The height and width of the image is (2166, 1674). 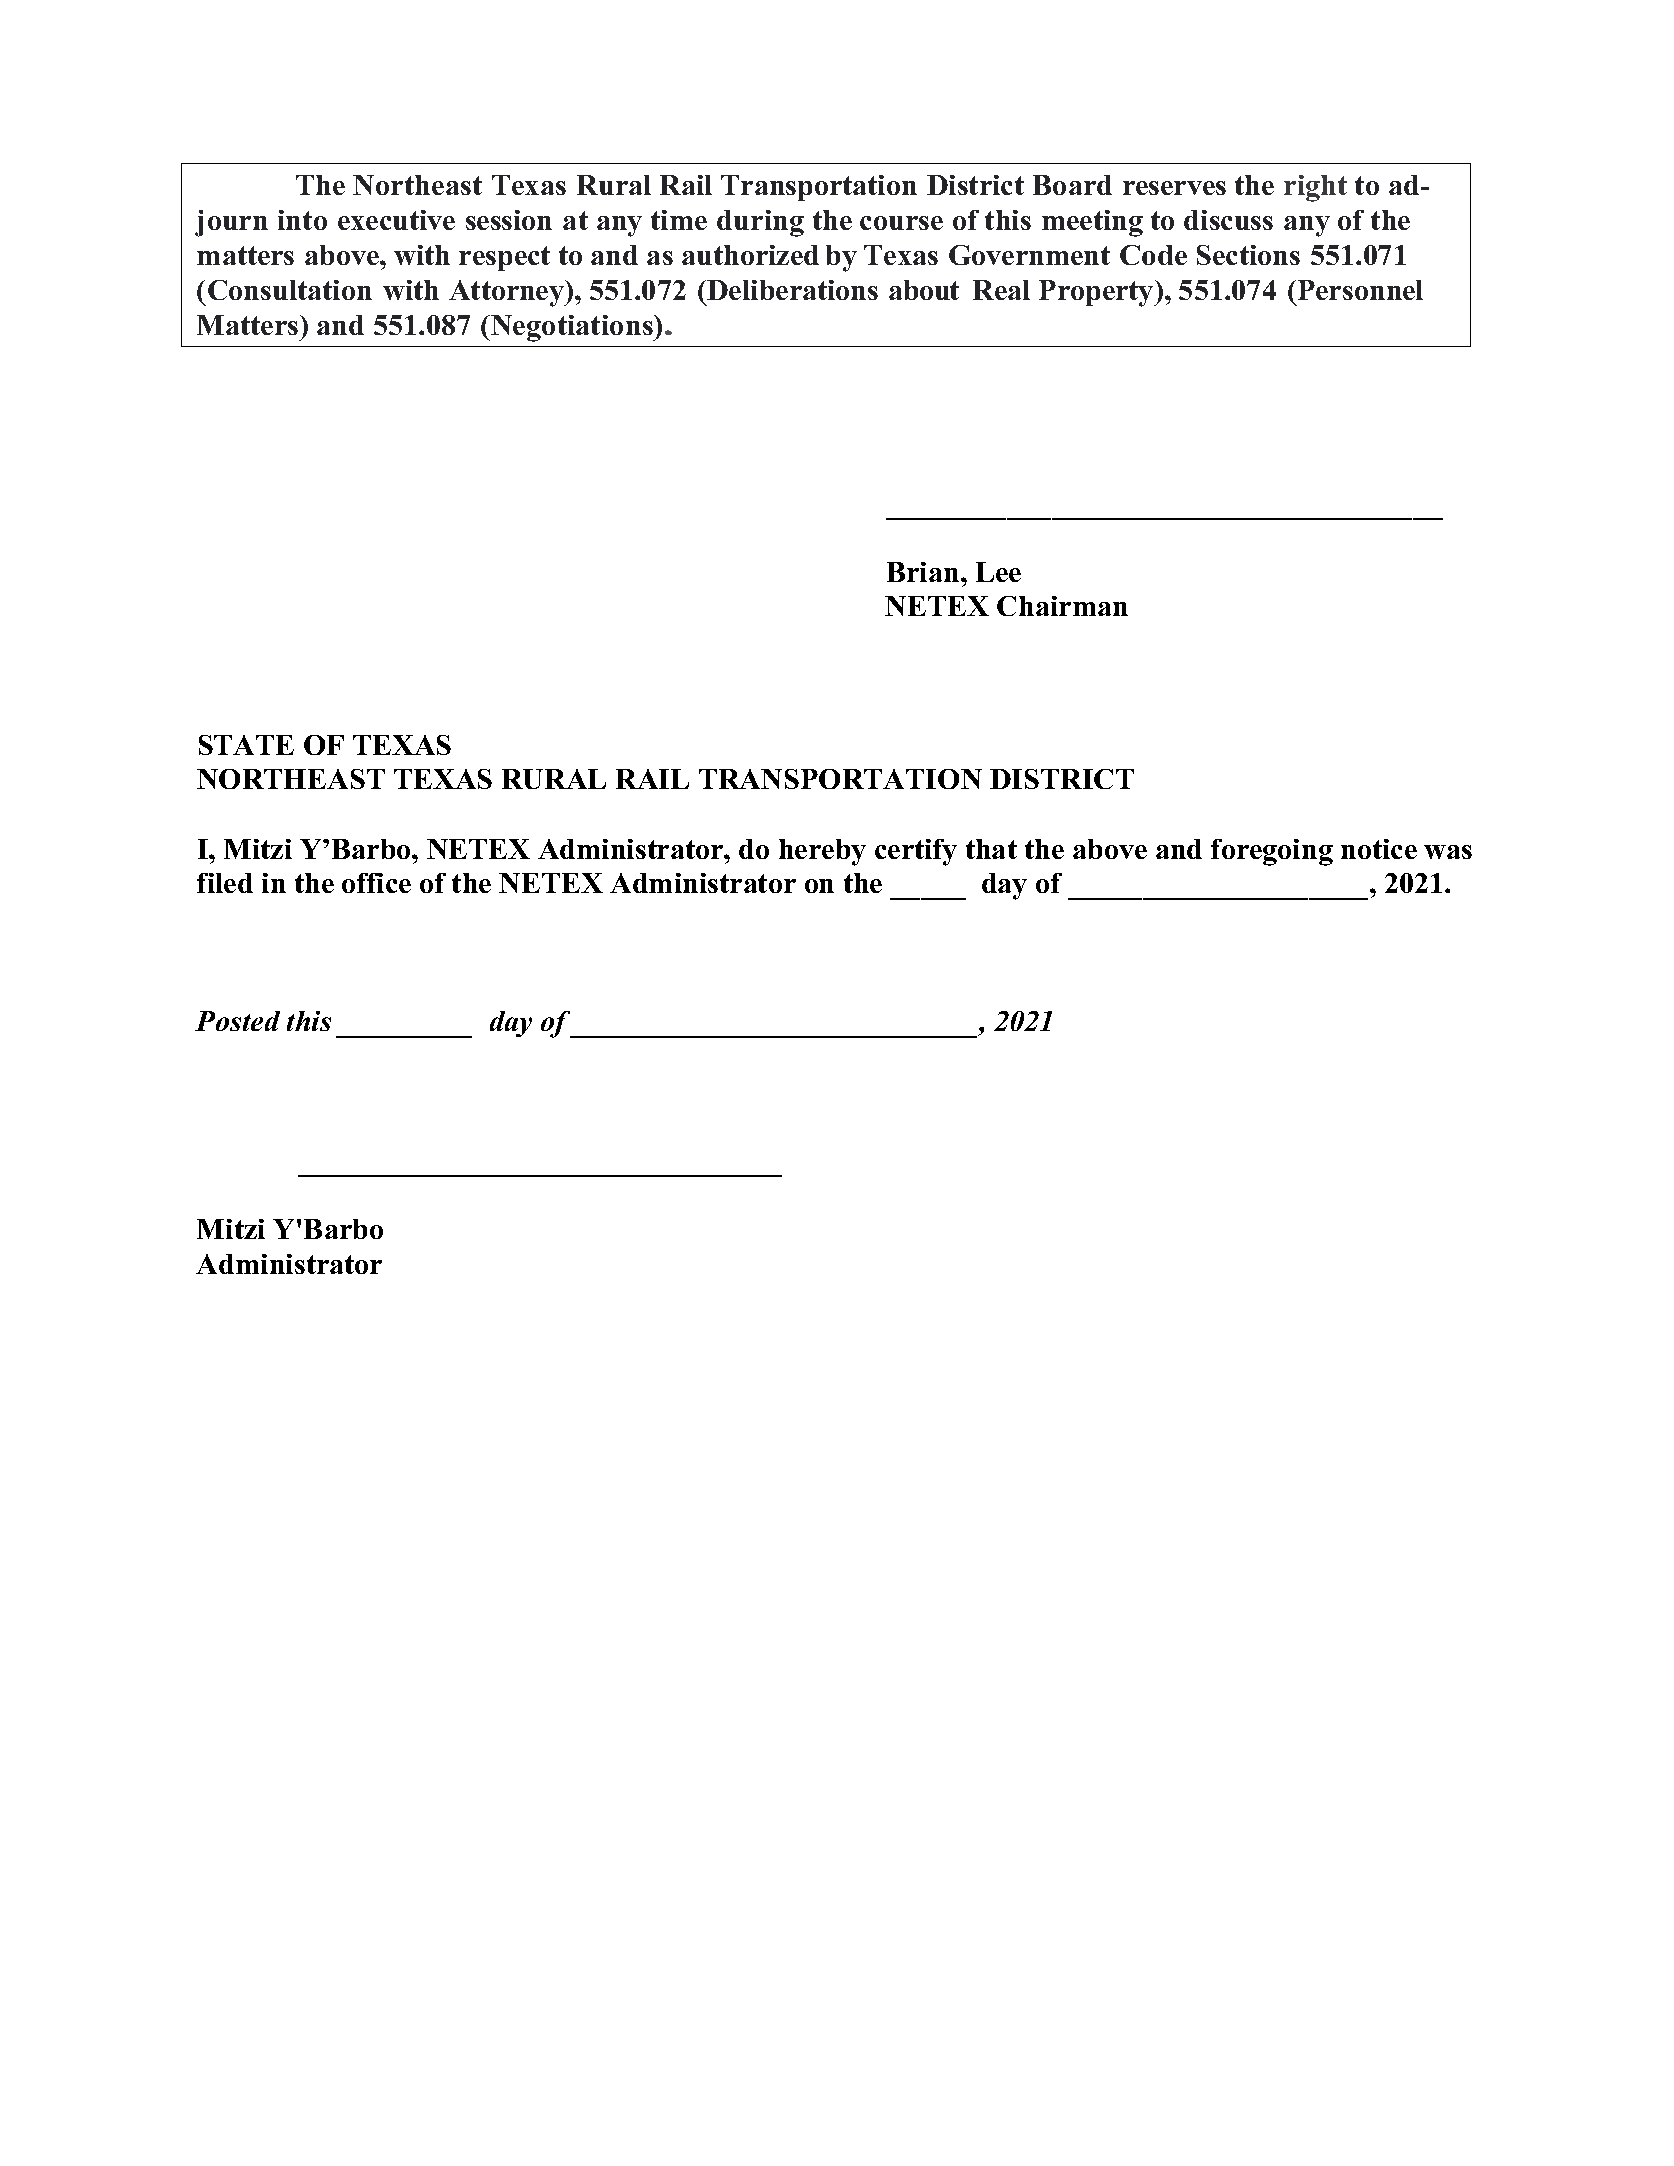 I want to click on executive, so click(x=396, y=220).
